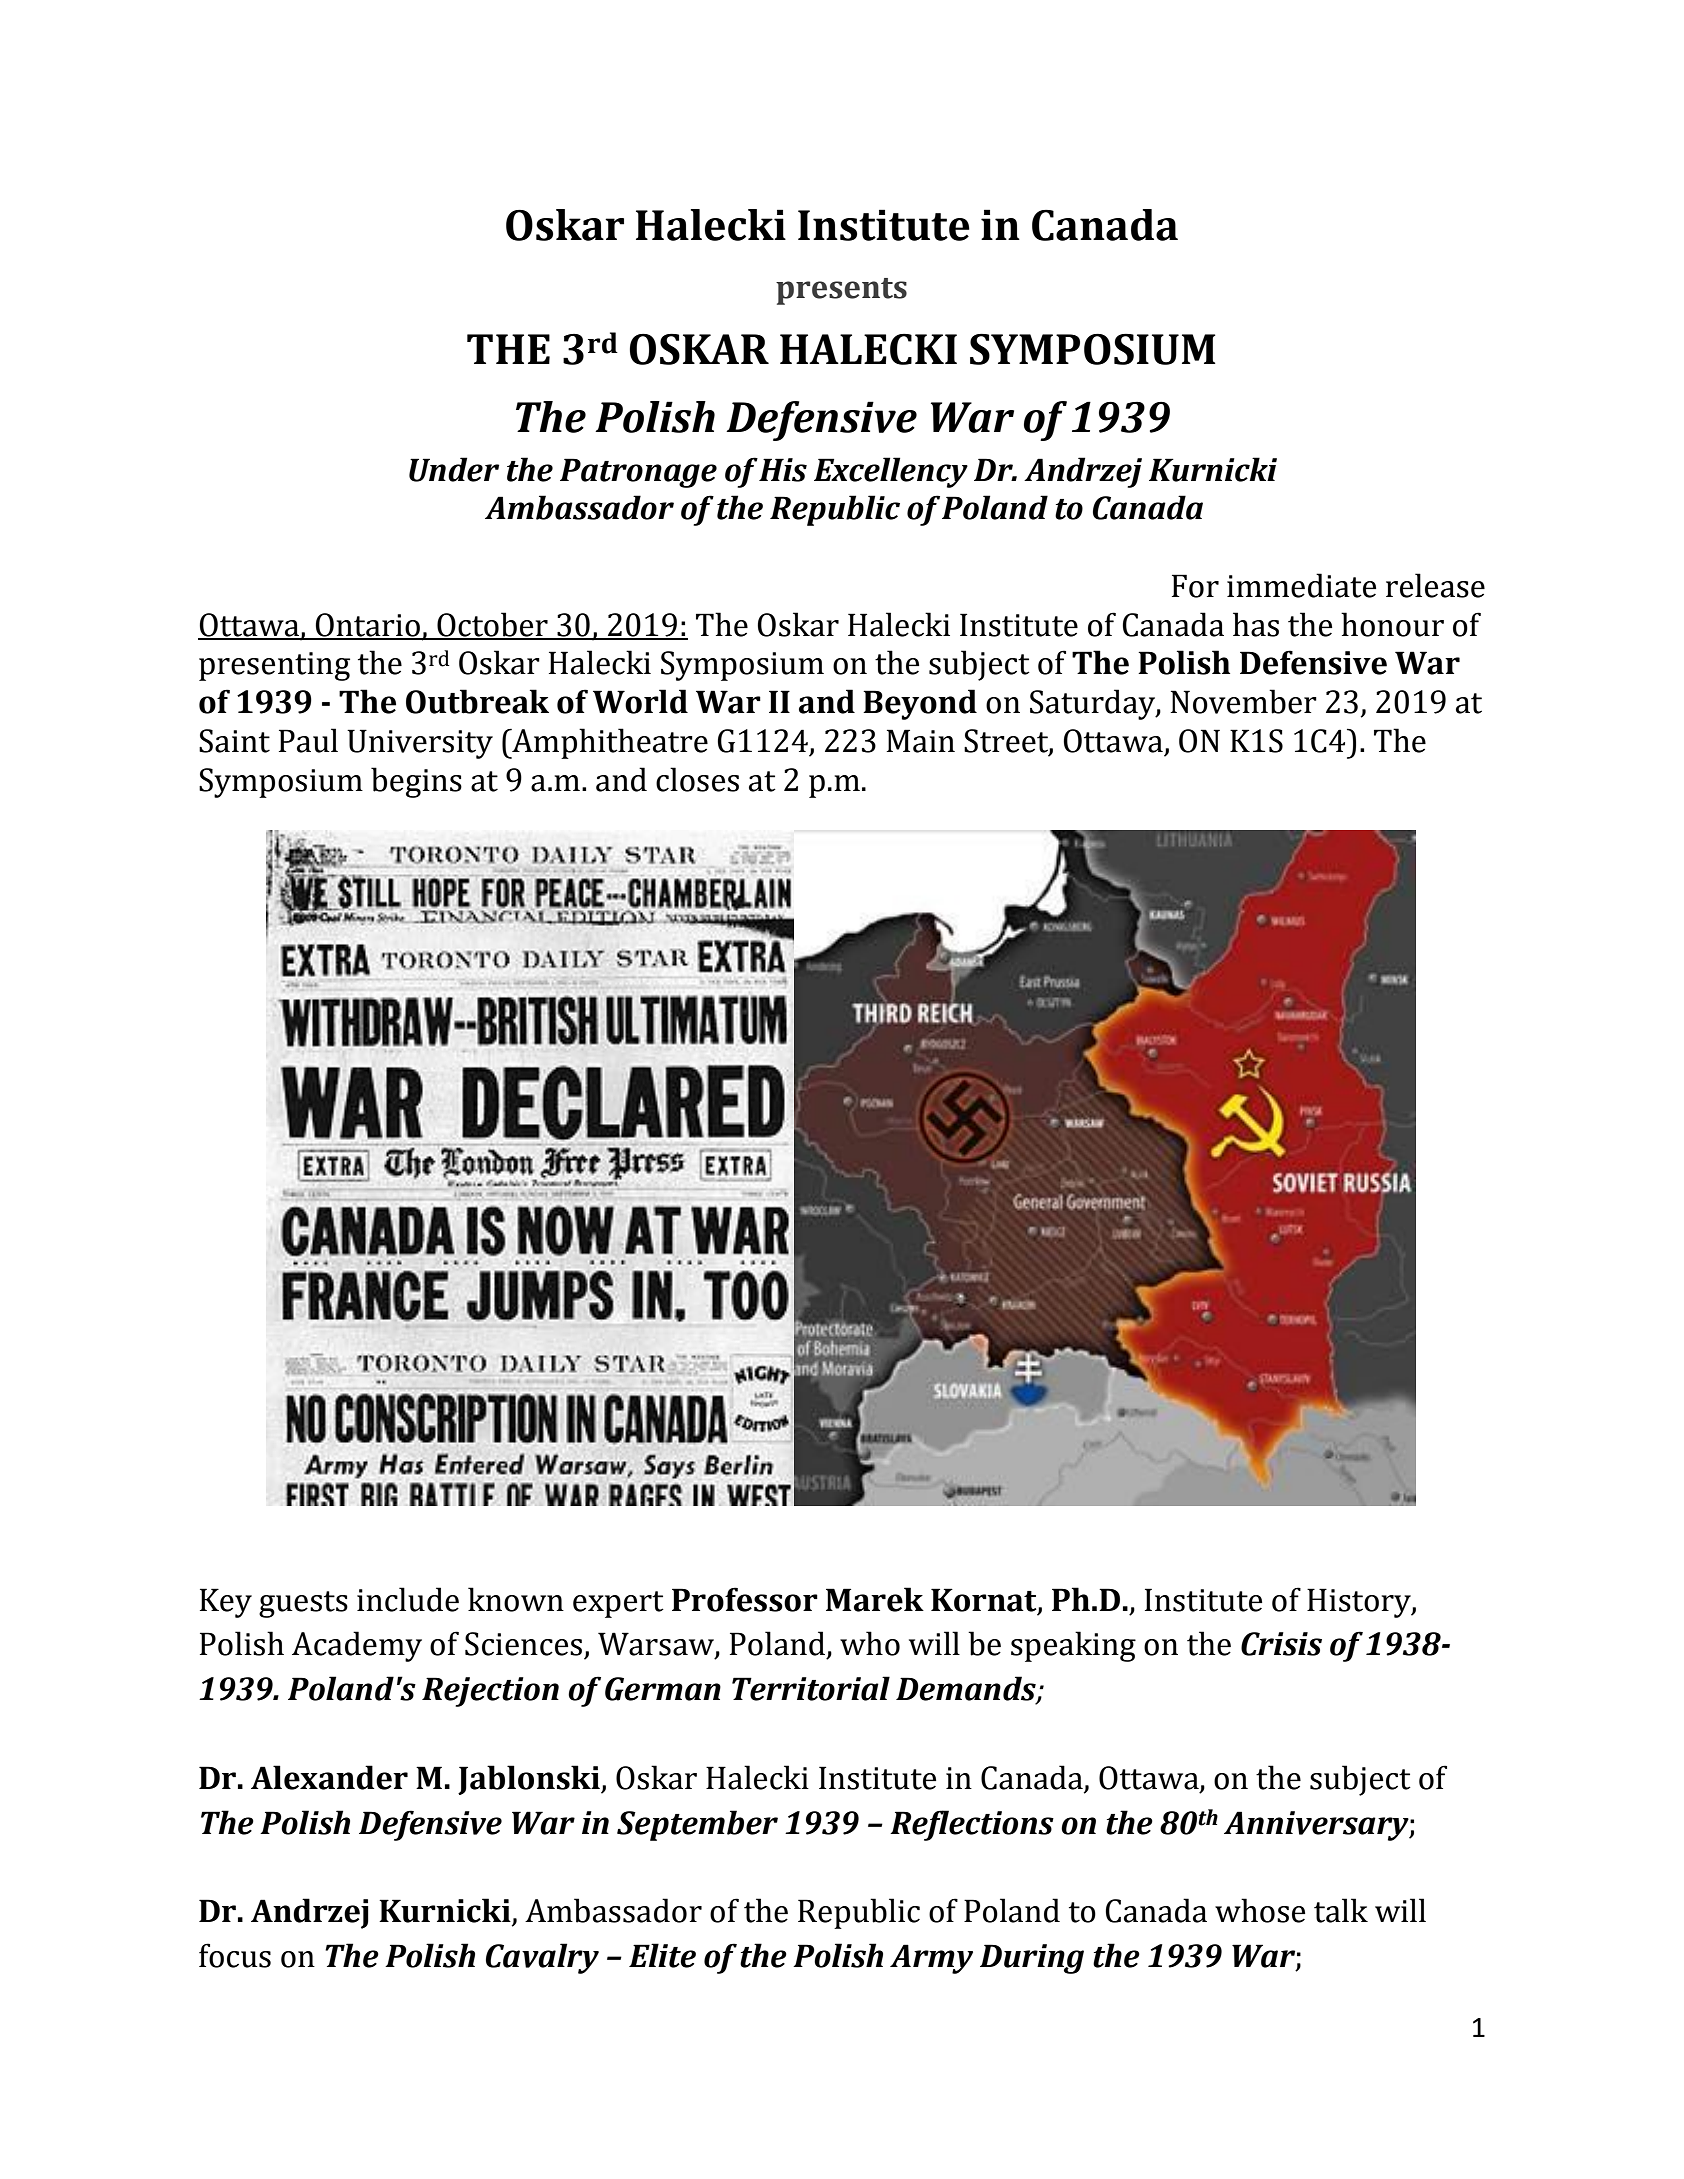 The image size is (1684, 2179). I want to click on begins, so click(416, 782).
